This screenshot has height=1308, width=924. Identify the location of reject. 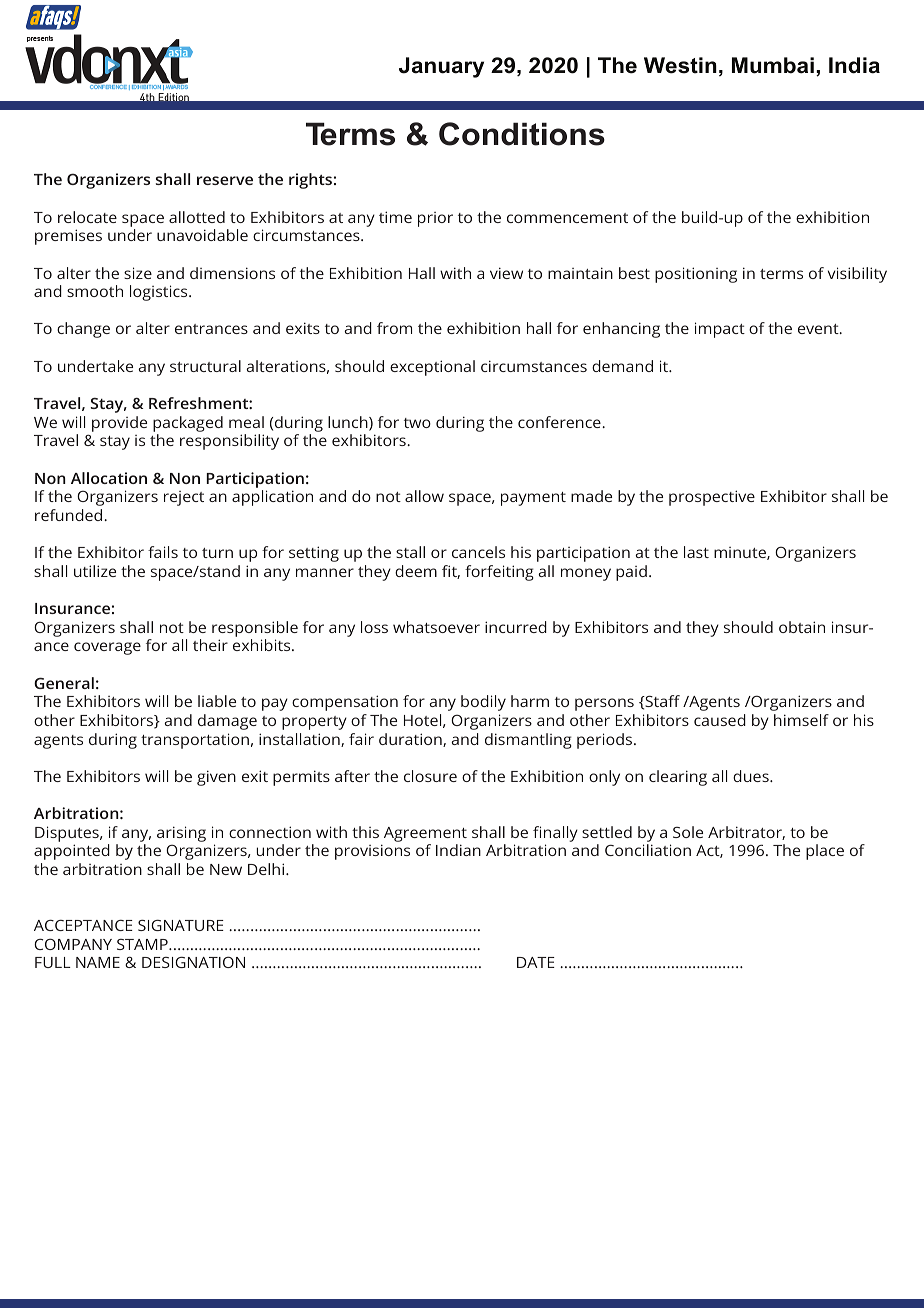
(184, 498).
